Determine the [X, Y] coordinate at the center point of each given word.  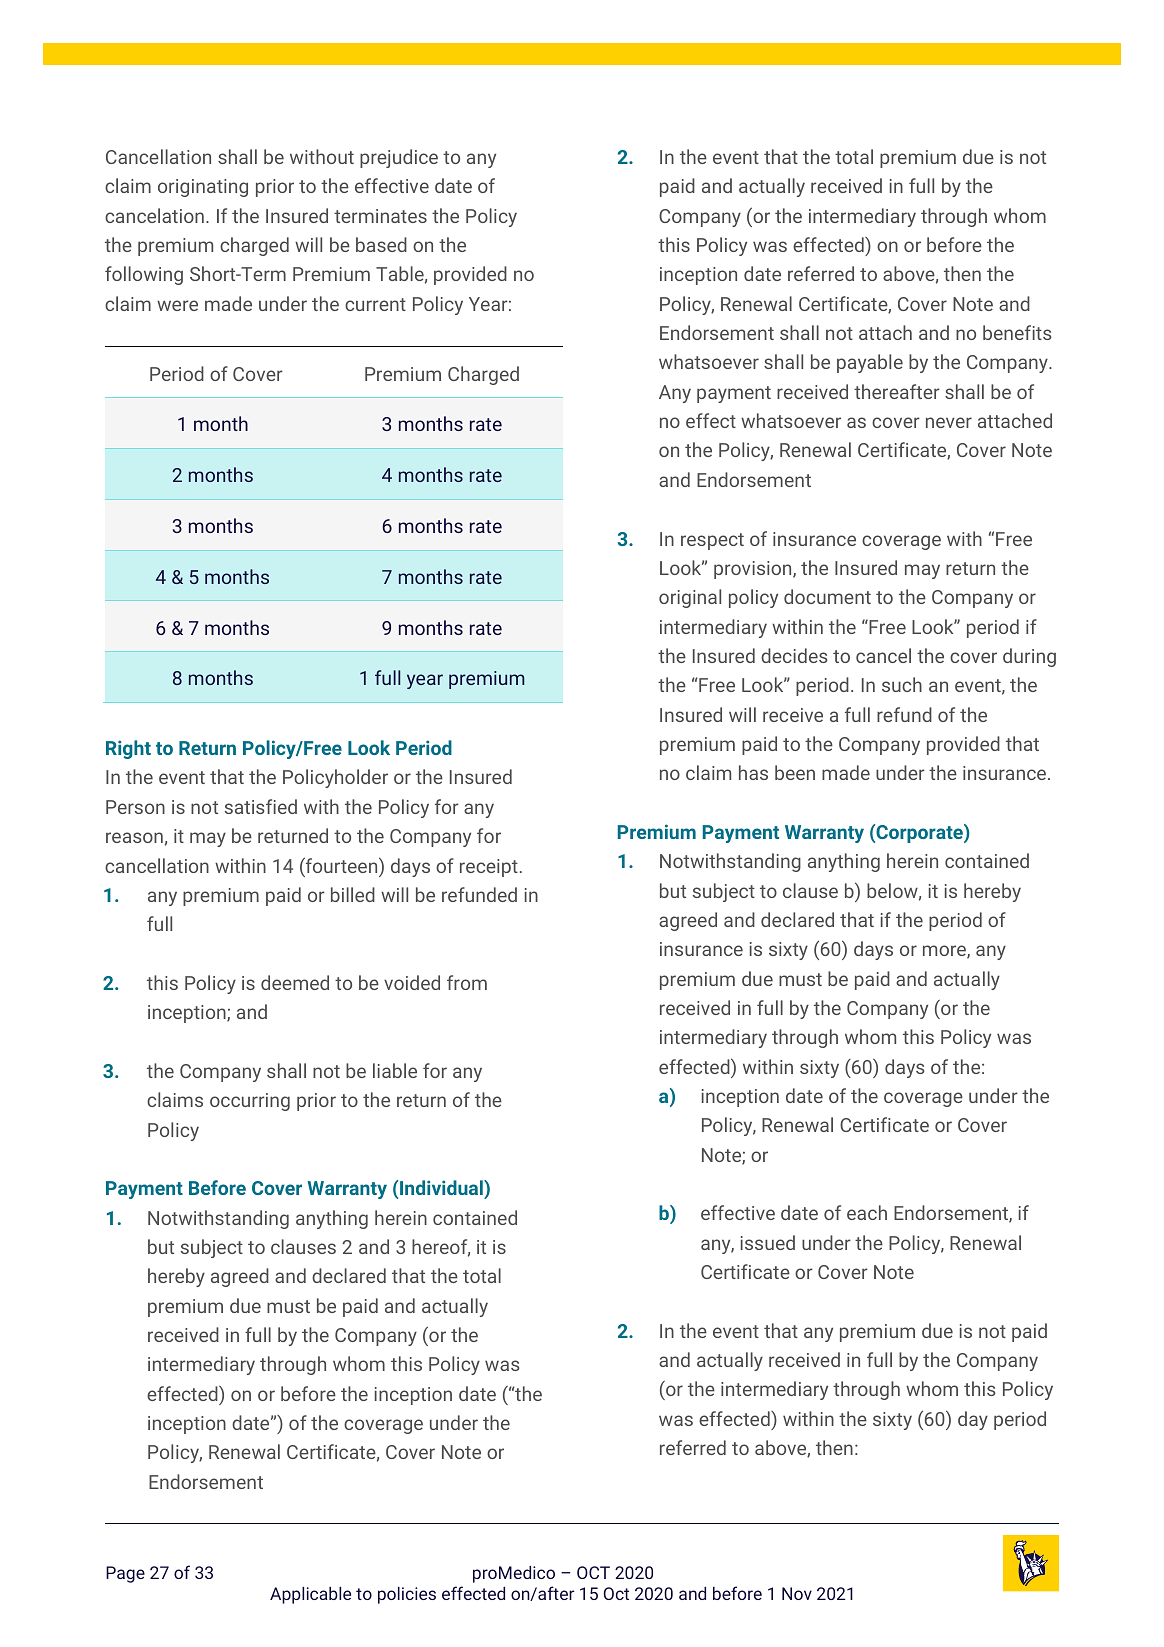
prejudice [399, 158]
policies [407, 1595]
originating [203, 188]
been [795, 772]
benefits [1017, 332]
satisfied [261, 806]
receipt [489, 868]
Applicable [310, 1595]
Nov [797, 1593]
